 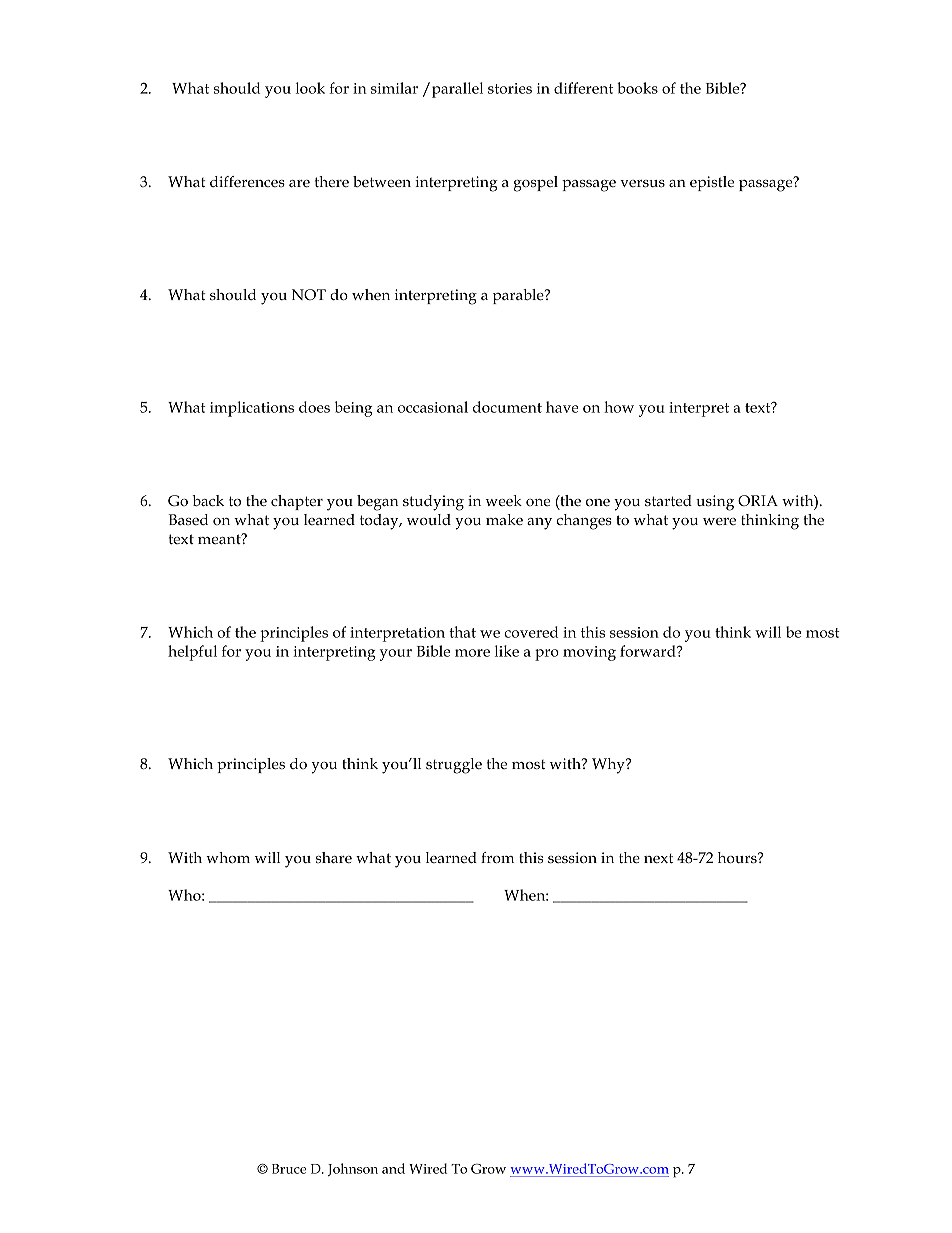 I want to click on books, so click(x=637, y=88).
